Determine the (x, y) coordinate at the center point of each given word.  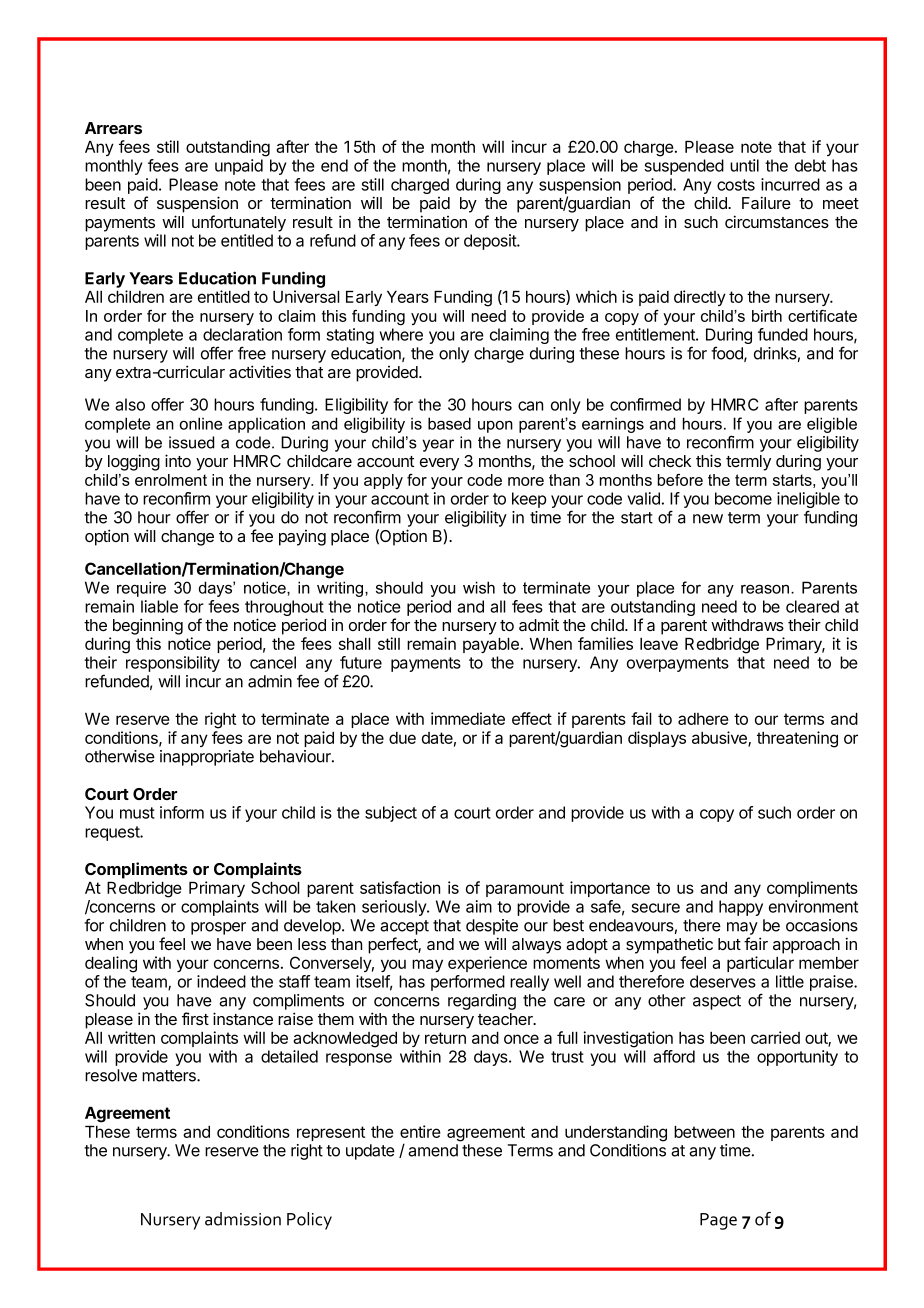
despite (492, 927)
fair (756, 943)
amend (433, 1150)
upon (495, 427)
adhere (703, 719)
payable (491, 645)
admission (243, 1219)
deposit (491, 242)
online (200, 423)
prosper (218, 928)
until (744, 165)
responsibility (173, 664)
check (670, 461)
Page (718, 1221)
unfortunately (239, 223)
